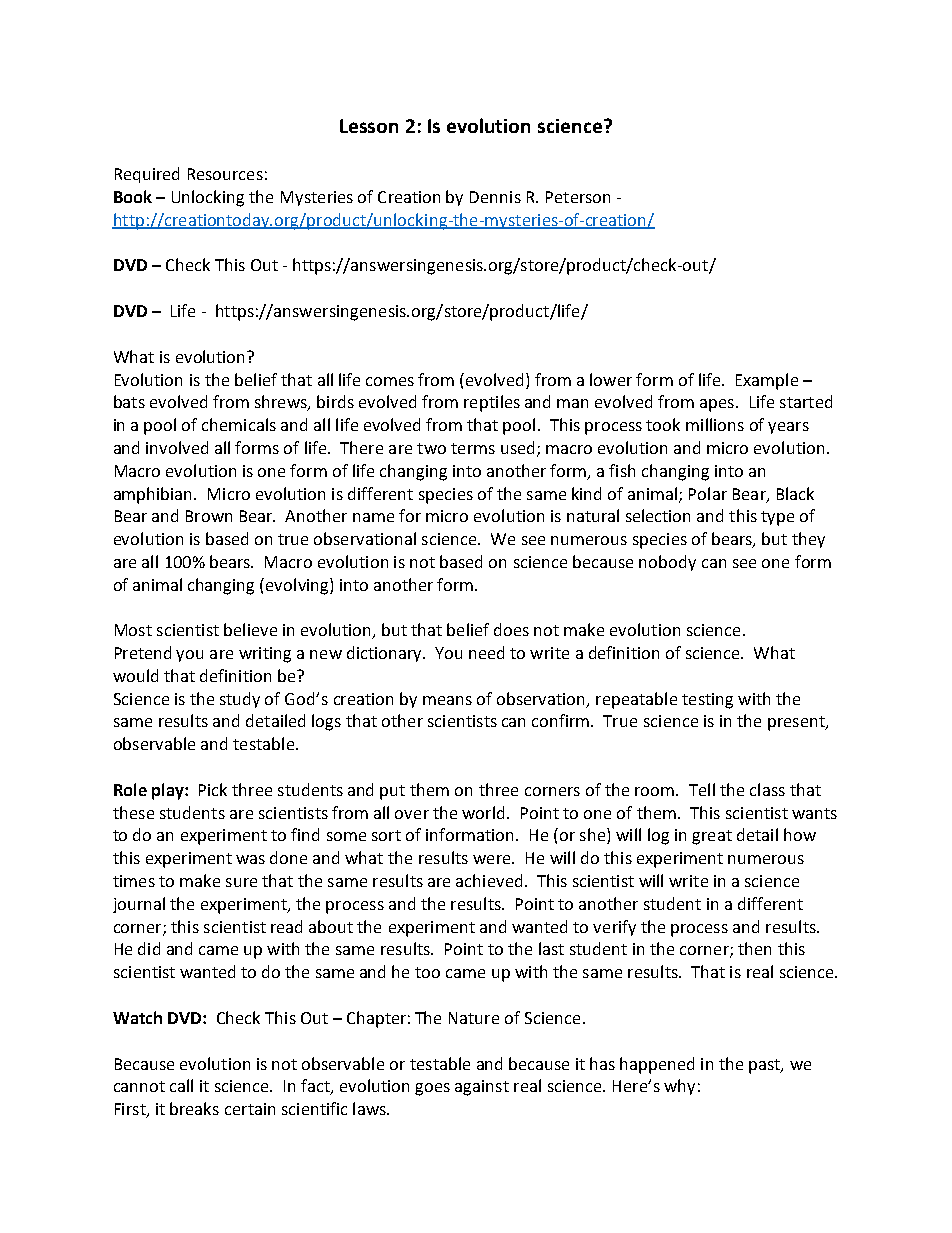 This image has width=952, height=1233. Describe the element at coordinates (578, 197) in the image. I see `Peterson` at that location.
